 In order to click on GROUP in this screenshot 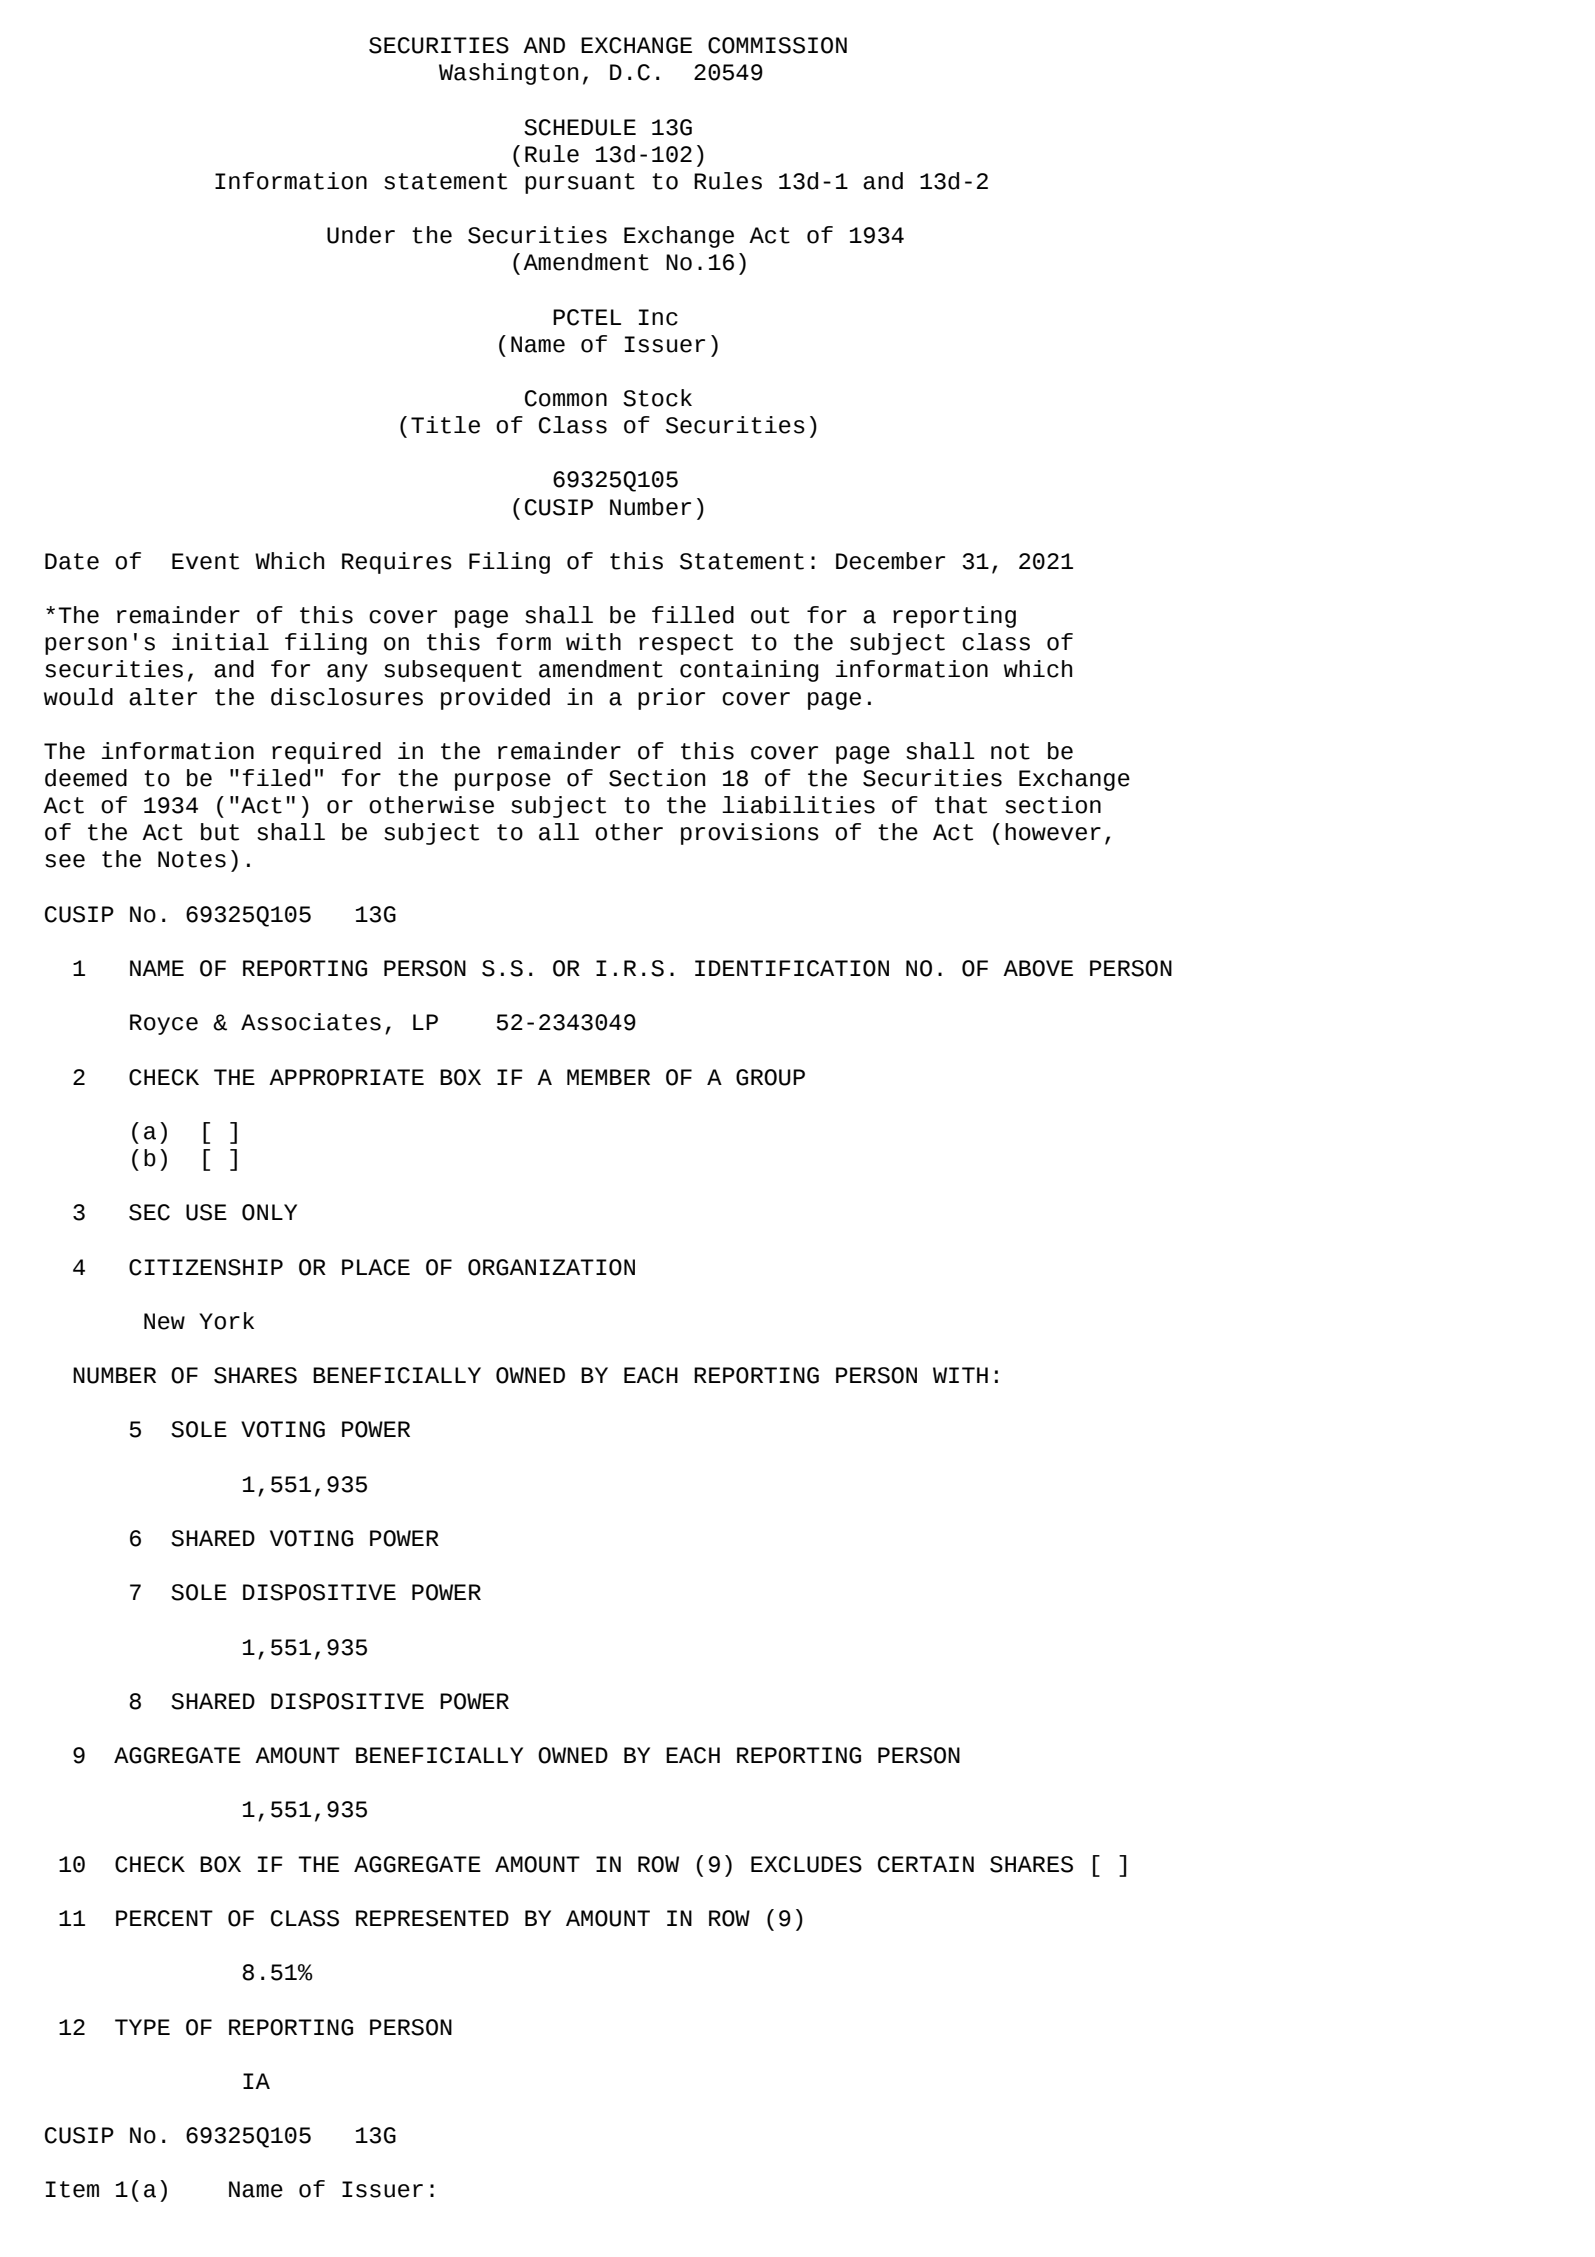, I will do `click(770, 1077)`.
